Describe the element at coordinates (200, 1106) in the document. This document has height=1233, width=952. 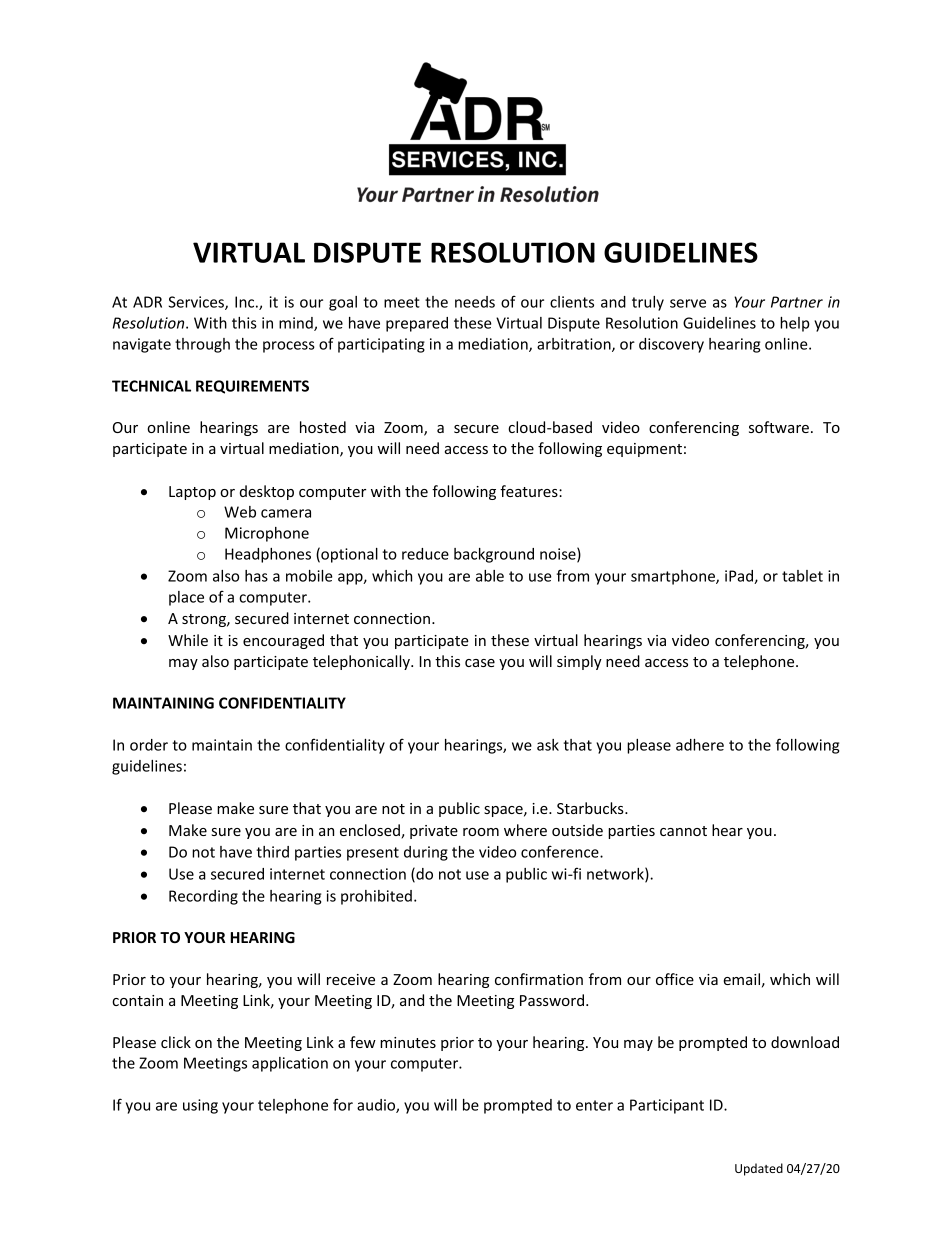
I see `using` at that location.
